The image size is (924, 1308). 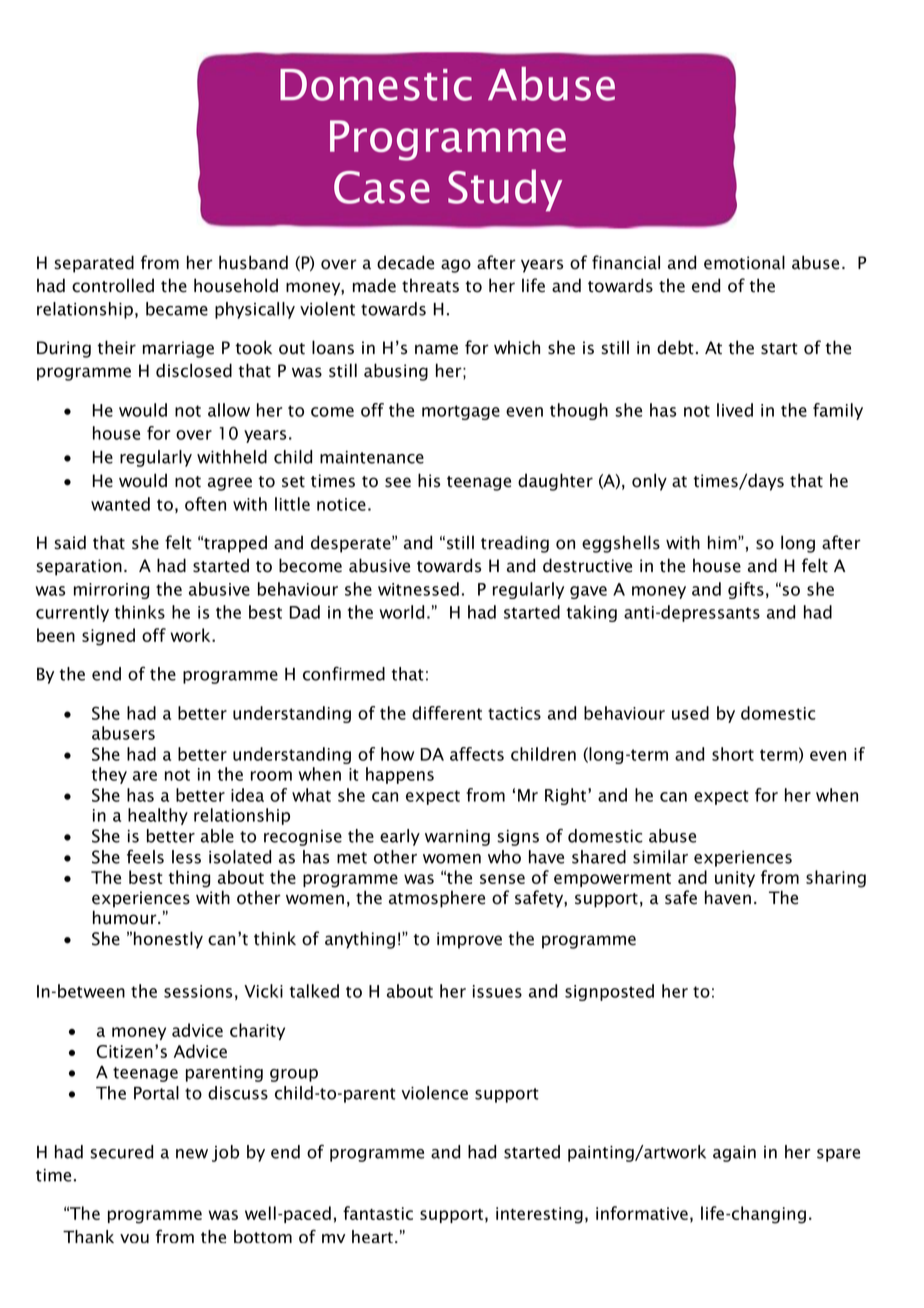 What do you see at coordinates (447, 713) in the screenshot?
I see `different` at bounding box center [447, 713].
